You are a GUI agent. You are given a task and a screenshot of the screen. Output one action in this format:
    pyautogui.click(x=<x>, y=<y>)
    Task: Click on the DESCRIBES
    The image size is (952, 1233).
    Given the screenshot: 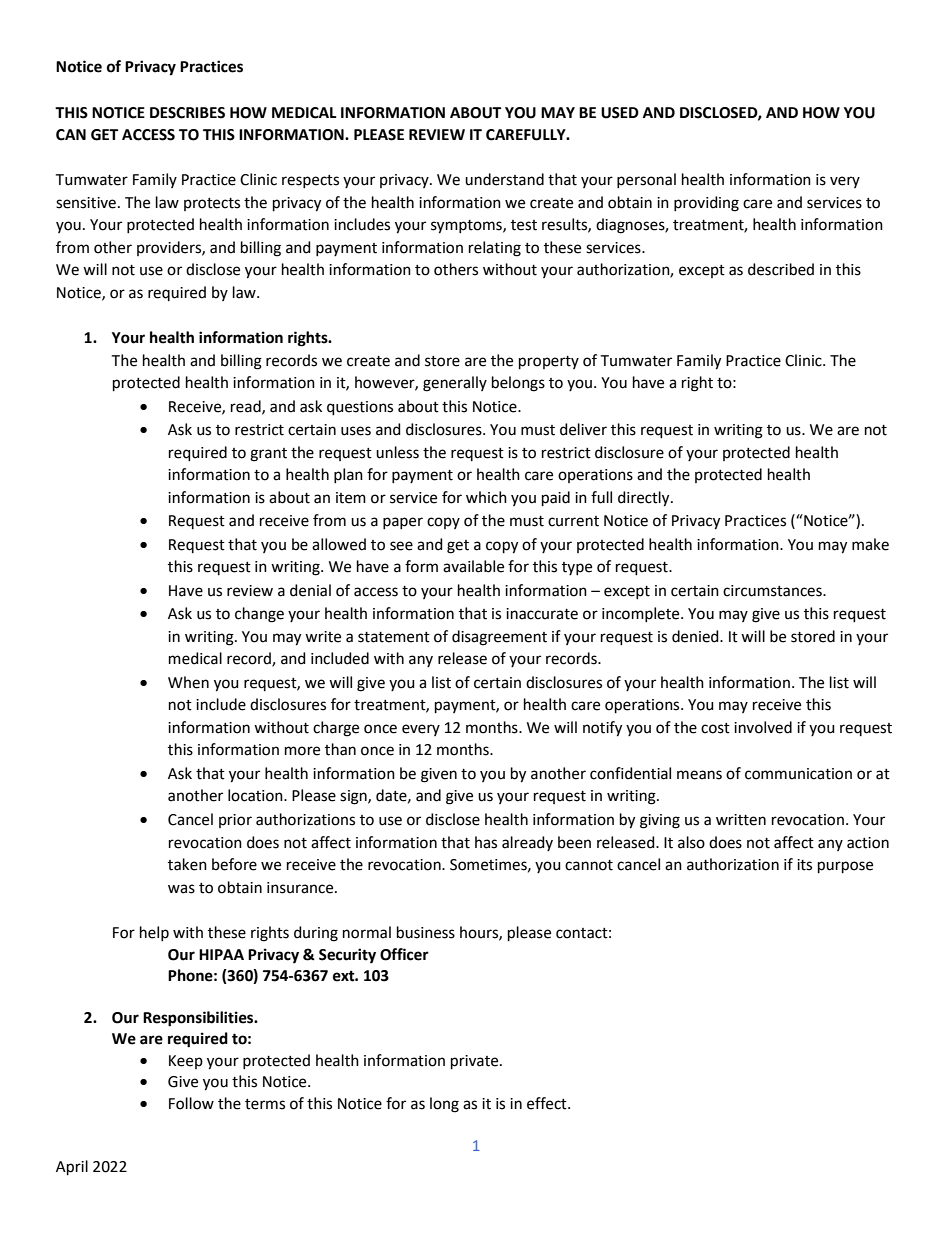 What is the action you would take?
    pyautogui.click(x=187, y=113)
